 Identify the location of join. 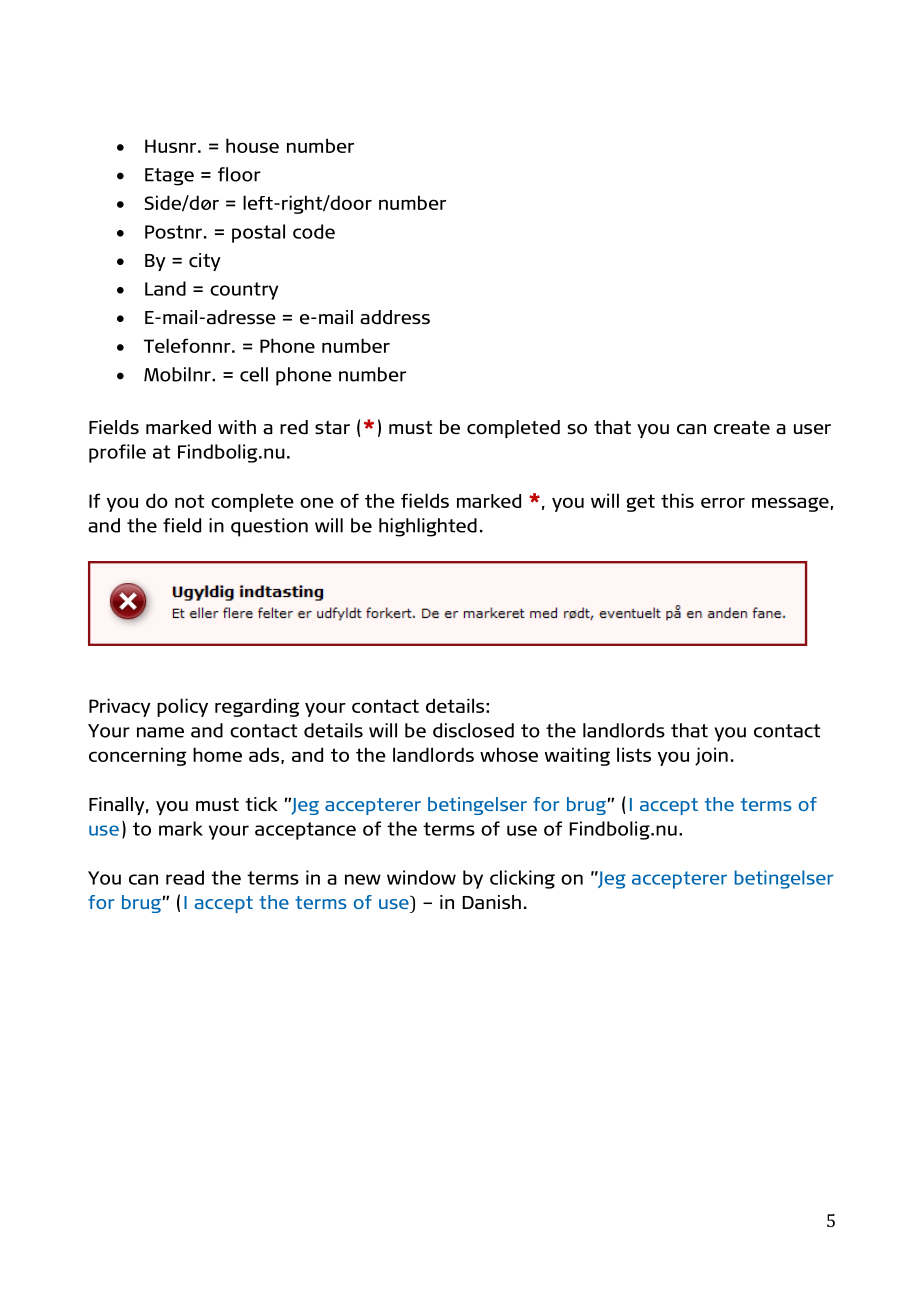
(711, 756).
